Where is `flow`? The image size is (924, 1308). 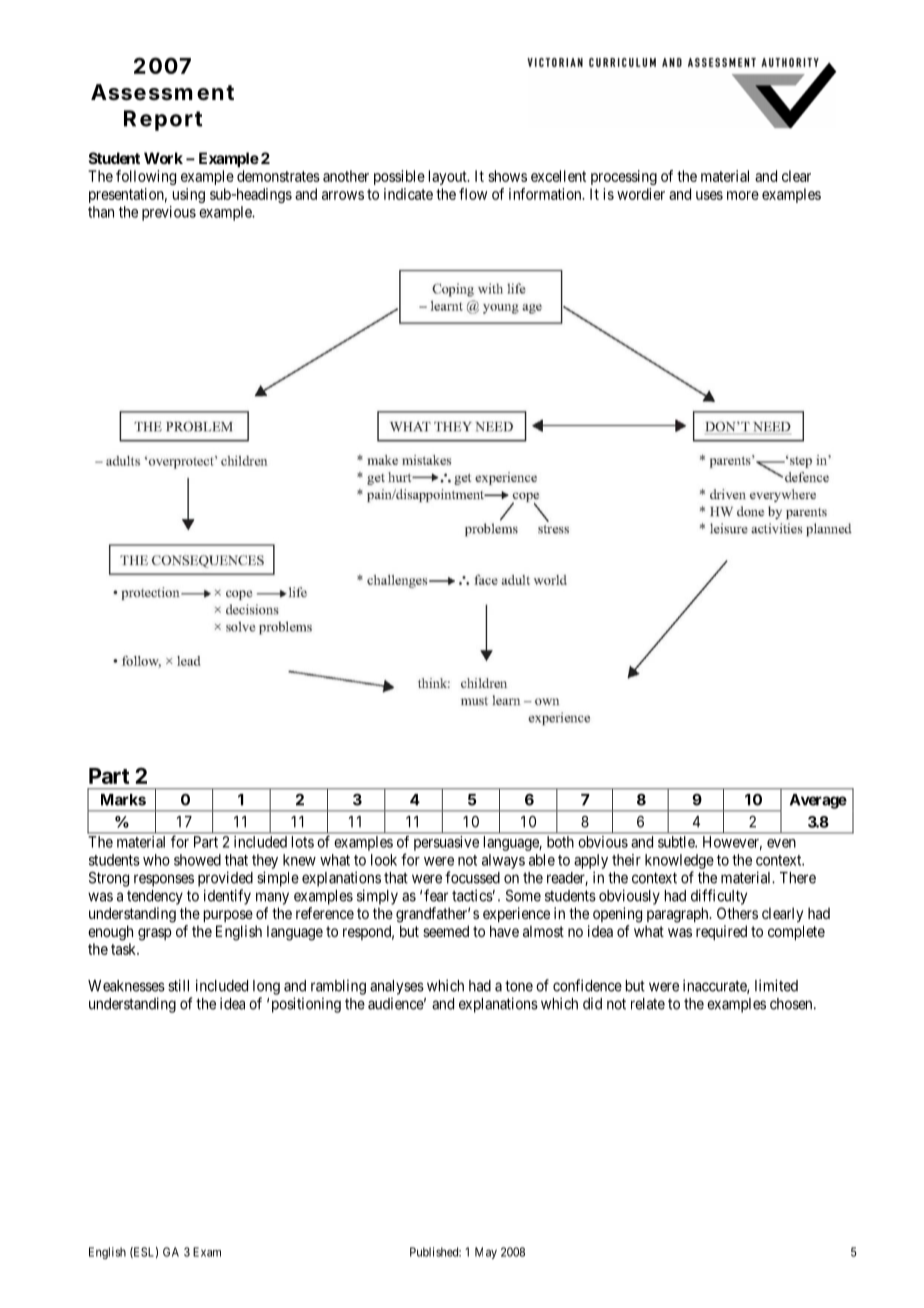 flow is located at coordinates (473, 194).
